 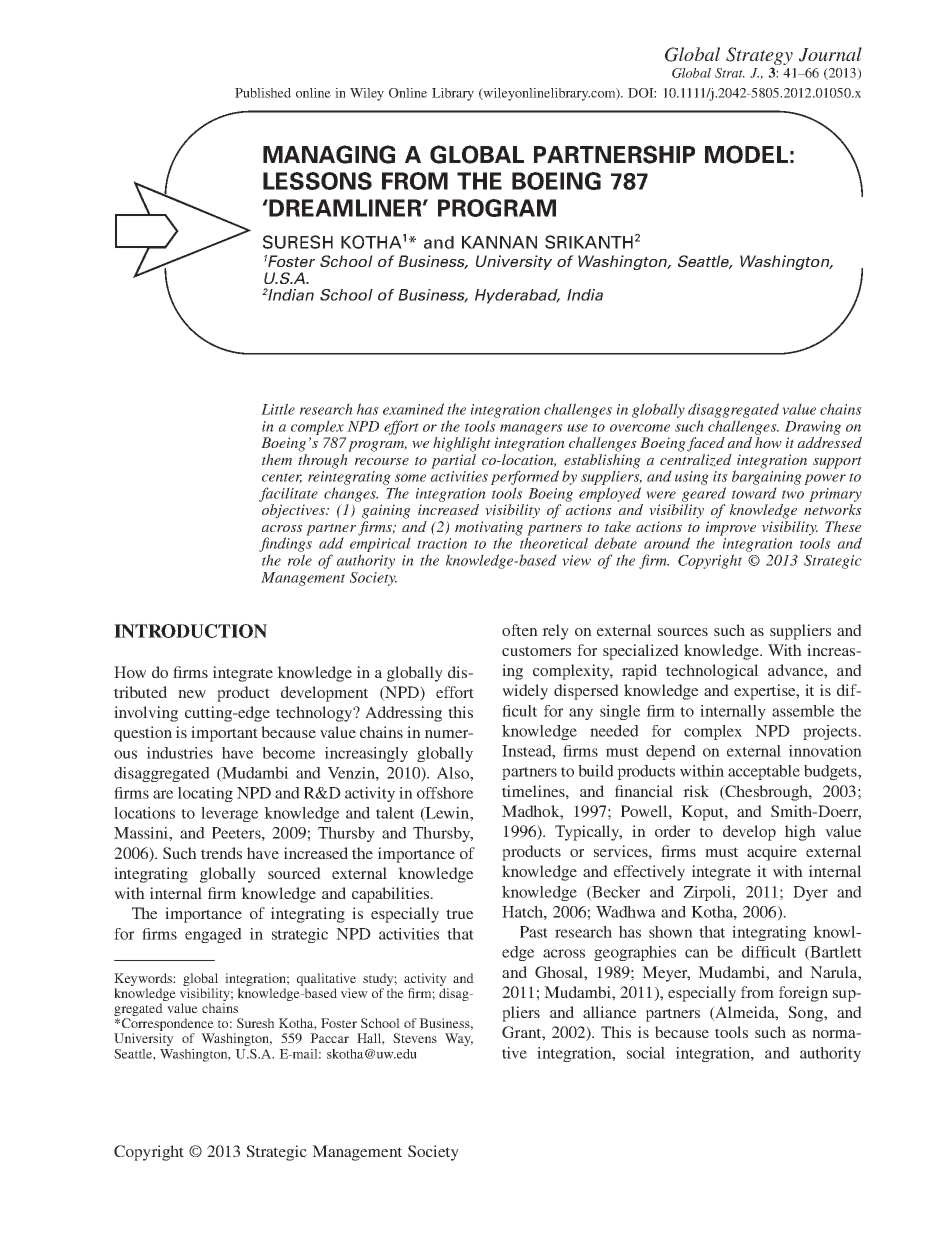 What do you see at coordinates (144, 979) in the document?
I see `Keywords` at bounding box center [144, 979].
